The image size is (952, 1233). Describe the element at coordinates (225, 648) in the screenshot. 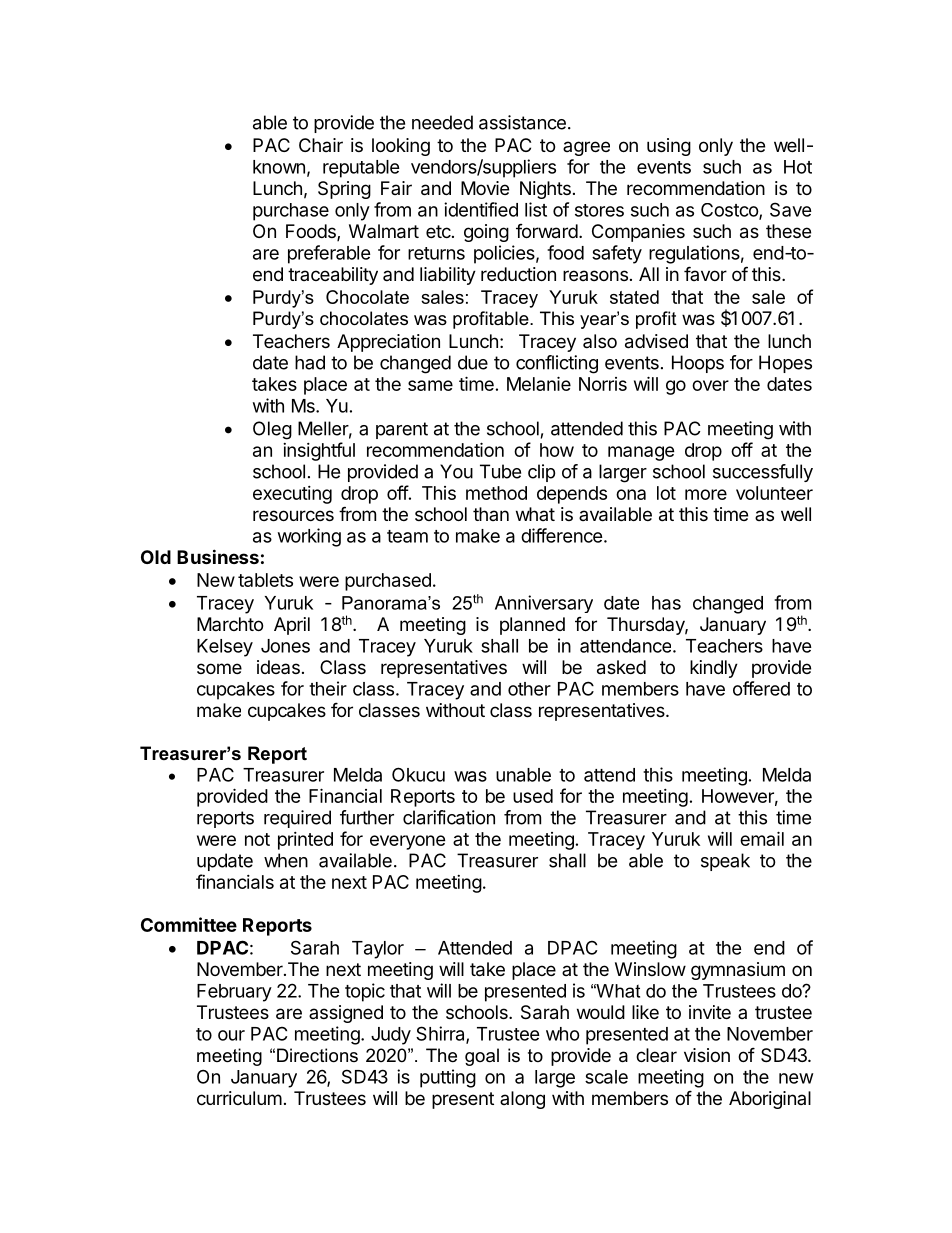

I see `Kelsey` at that location.
